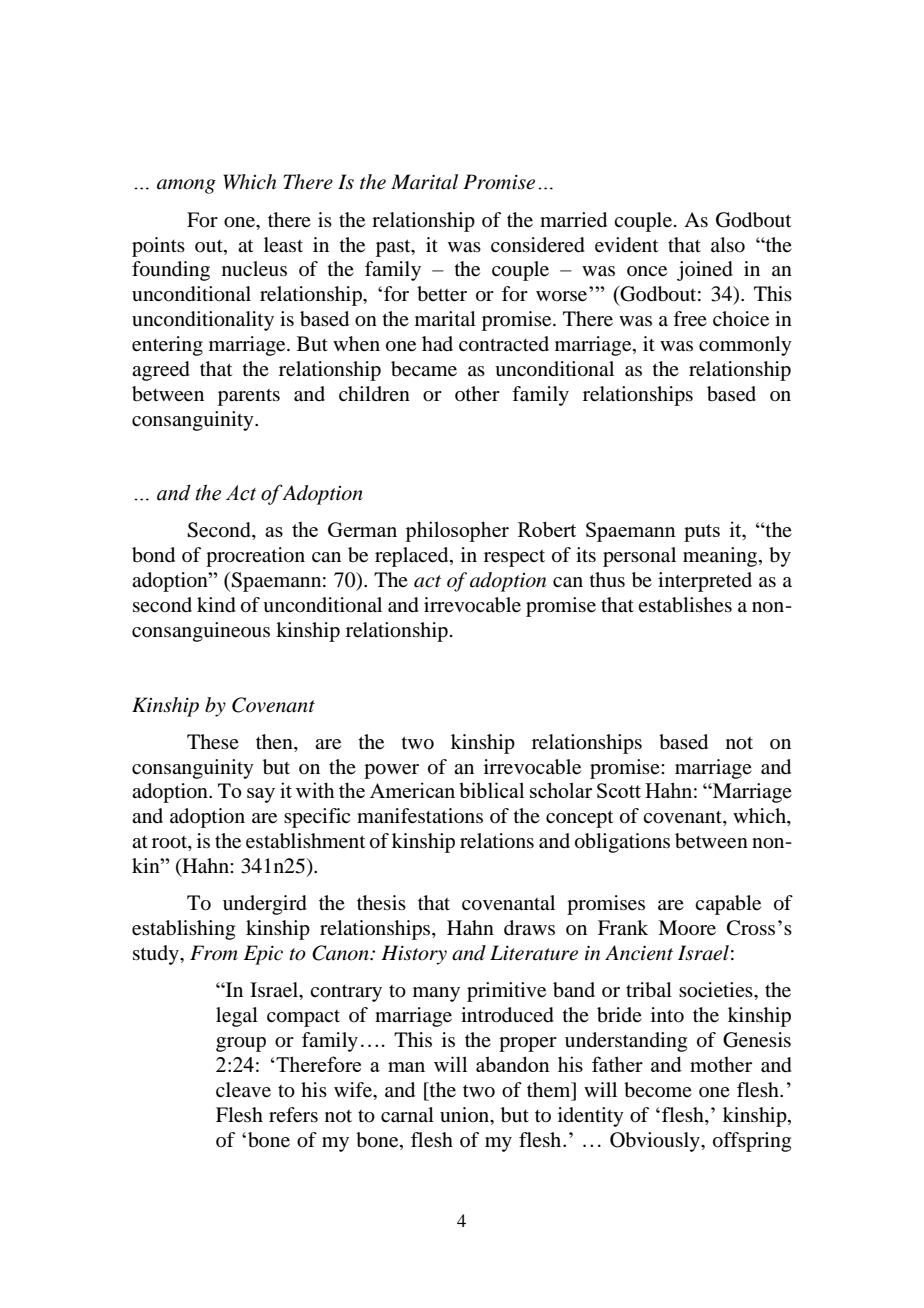  I want to click on past, so click(394, 248).
